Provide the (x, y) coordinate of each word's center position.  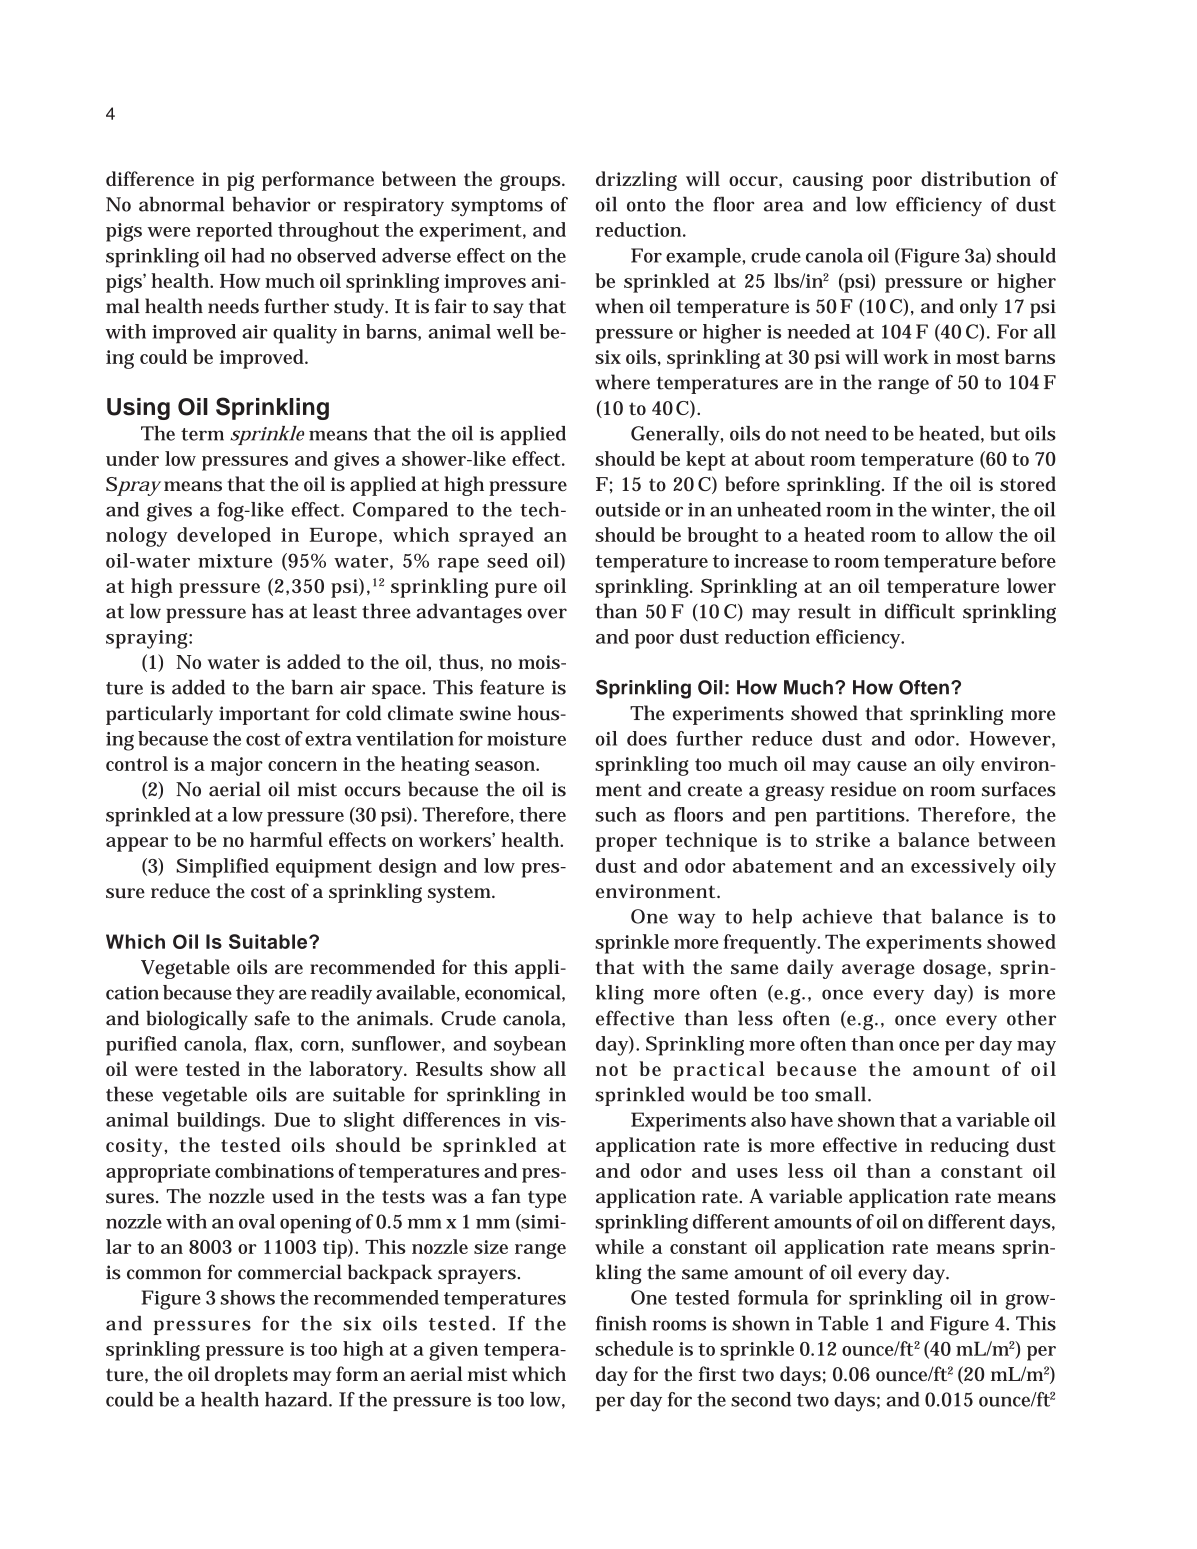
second (761, 1399)
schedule (634, 1348)
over (547, 613)
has (268, 611)
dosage (954, 969)
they (255, 995)
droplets (251, 1376)
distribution (976, 178)
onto (646, 205)
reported (234, 232)
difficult (920, 611)
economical (514, 993)
